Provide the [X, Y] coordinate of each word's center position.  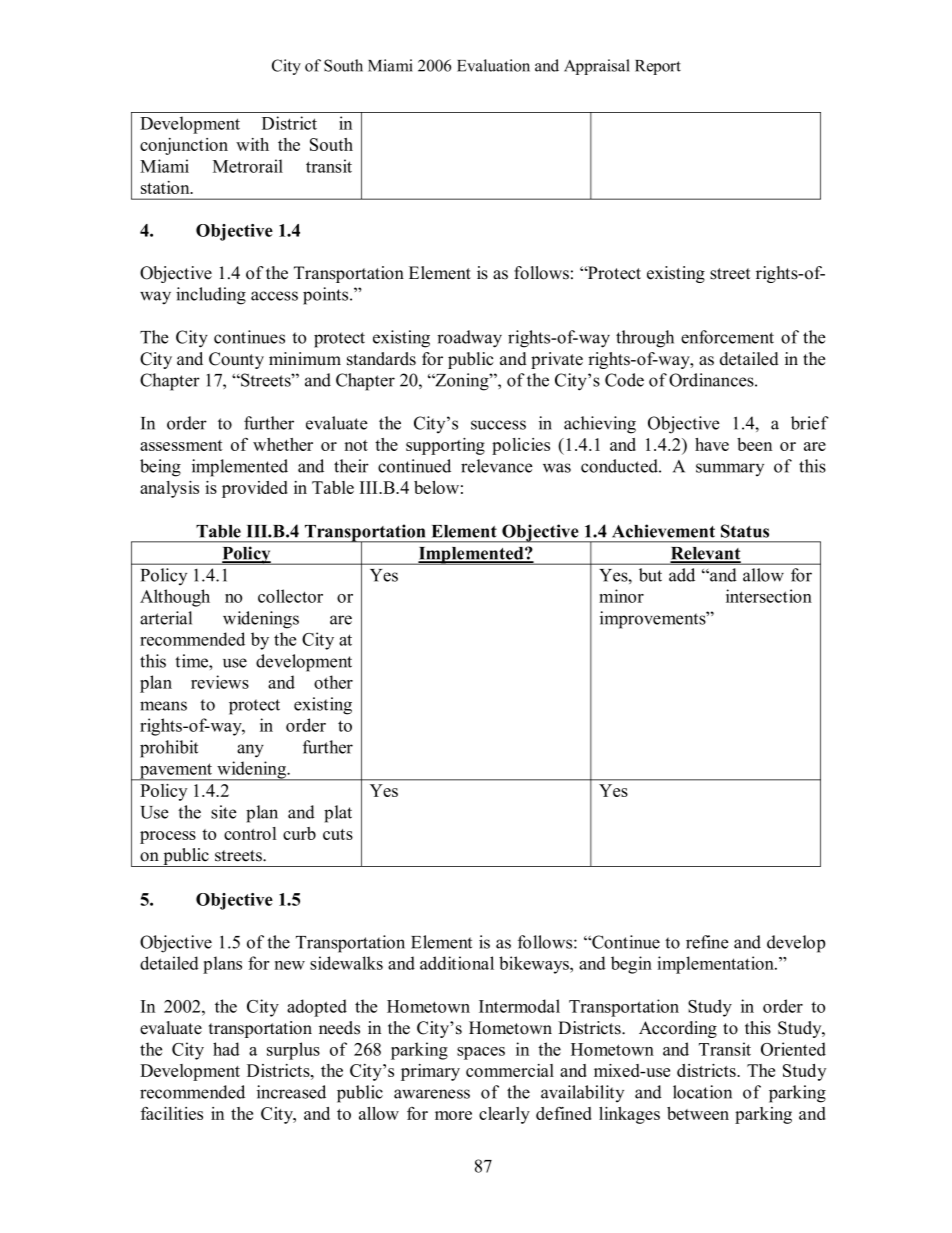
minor [621, 596]
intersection [769, 596]
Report [658, 67]
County [236, 360]
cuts [338, 834]
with [252, 144]
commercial [510, 1070]
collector [290, 596]
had [226, 1049]
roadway [469, 339]
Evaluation [493, 65]
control [250, 833]
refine [707, 942]
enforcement [727, 337]
